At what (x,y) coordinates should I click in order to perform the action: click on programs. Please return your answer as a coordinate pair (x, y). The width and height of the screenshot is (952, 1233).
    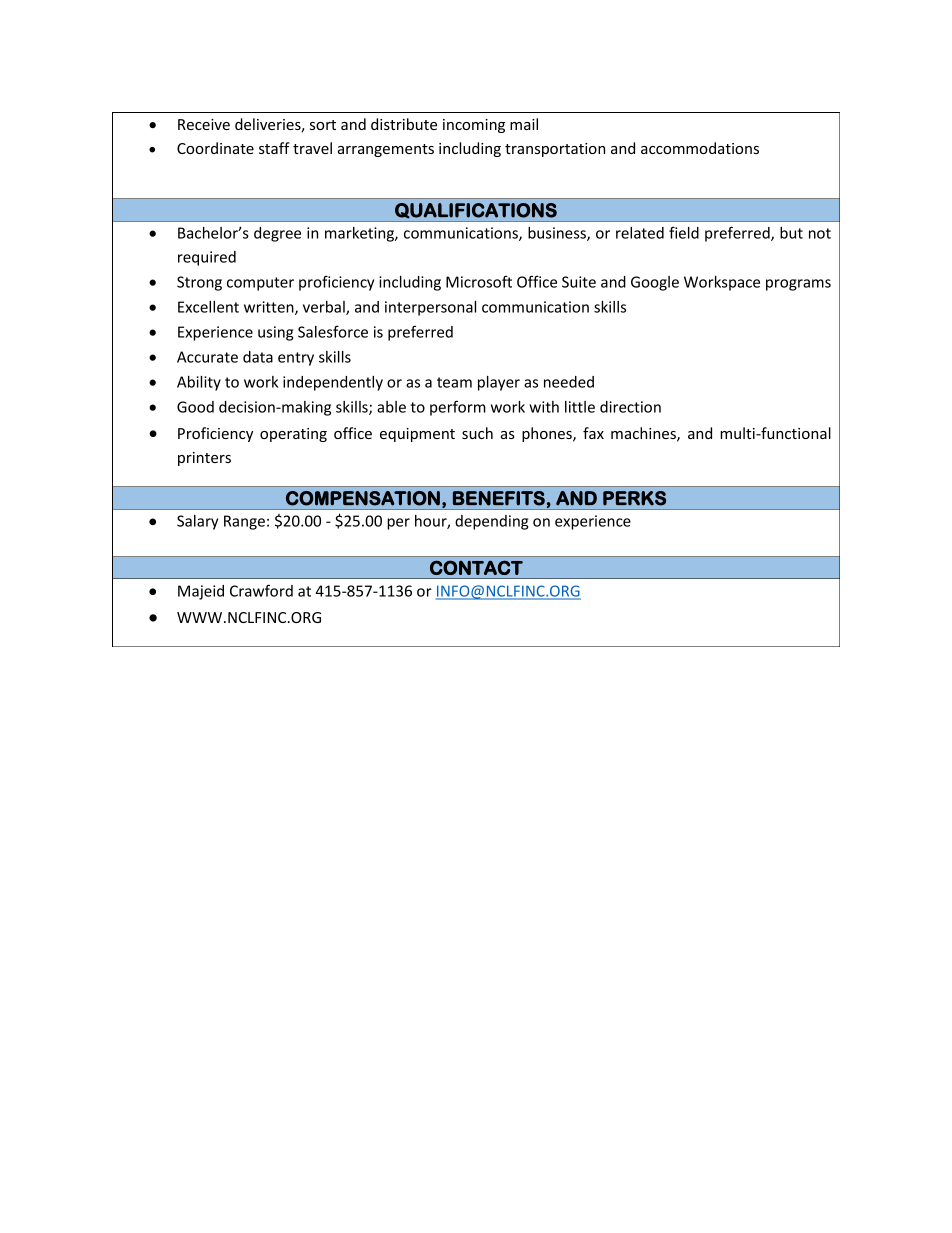
    Looking at the image, I should click on (798, 285).
